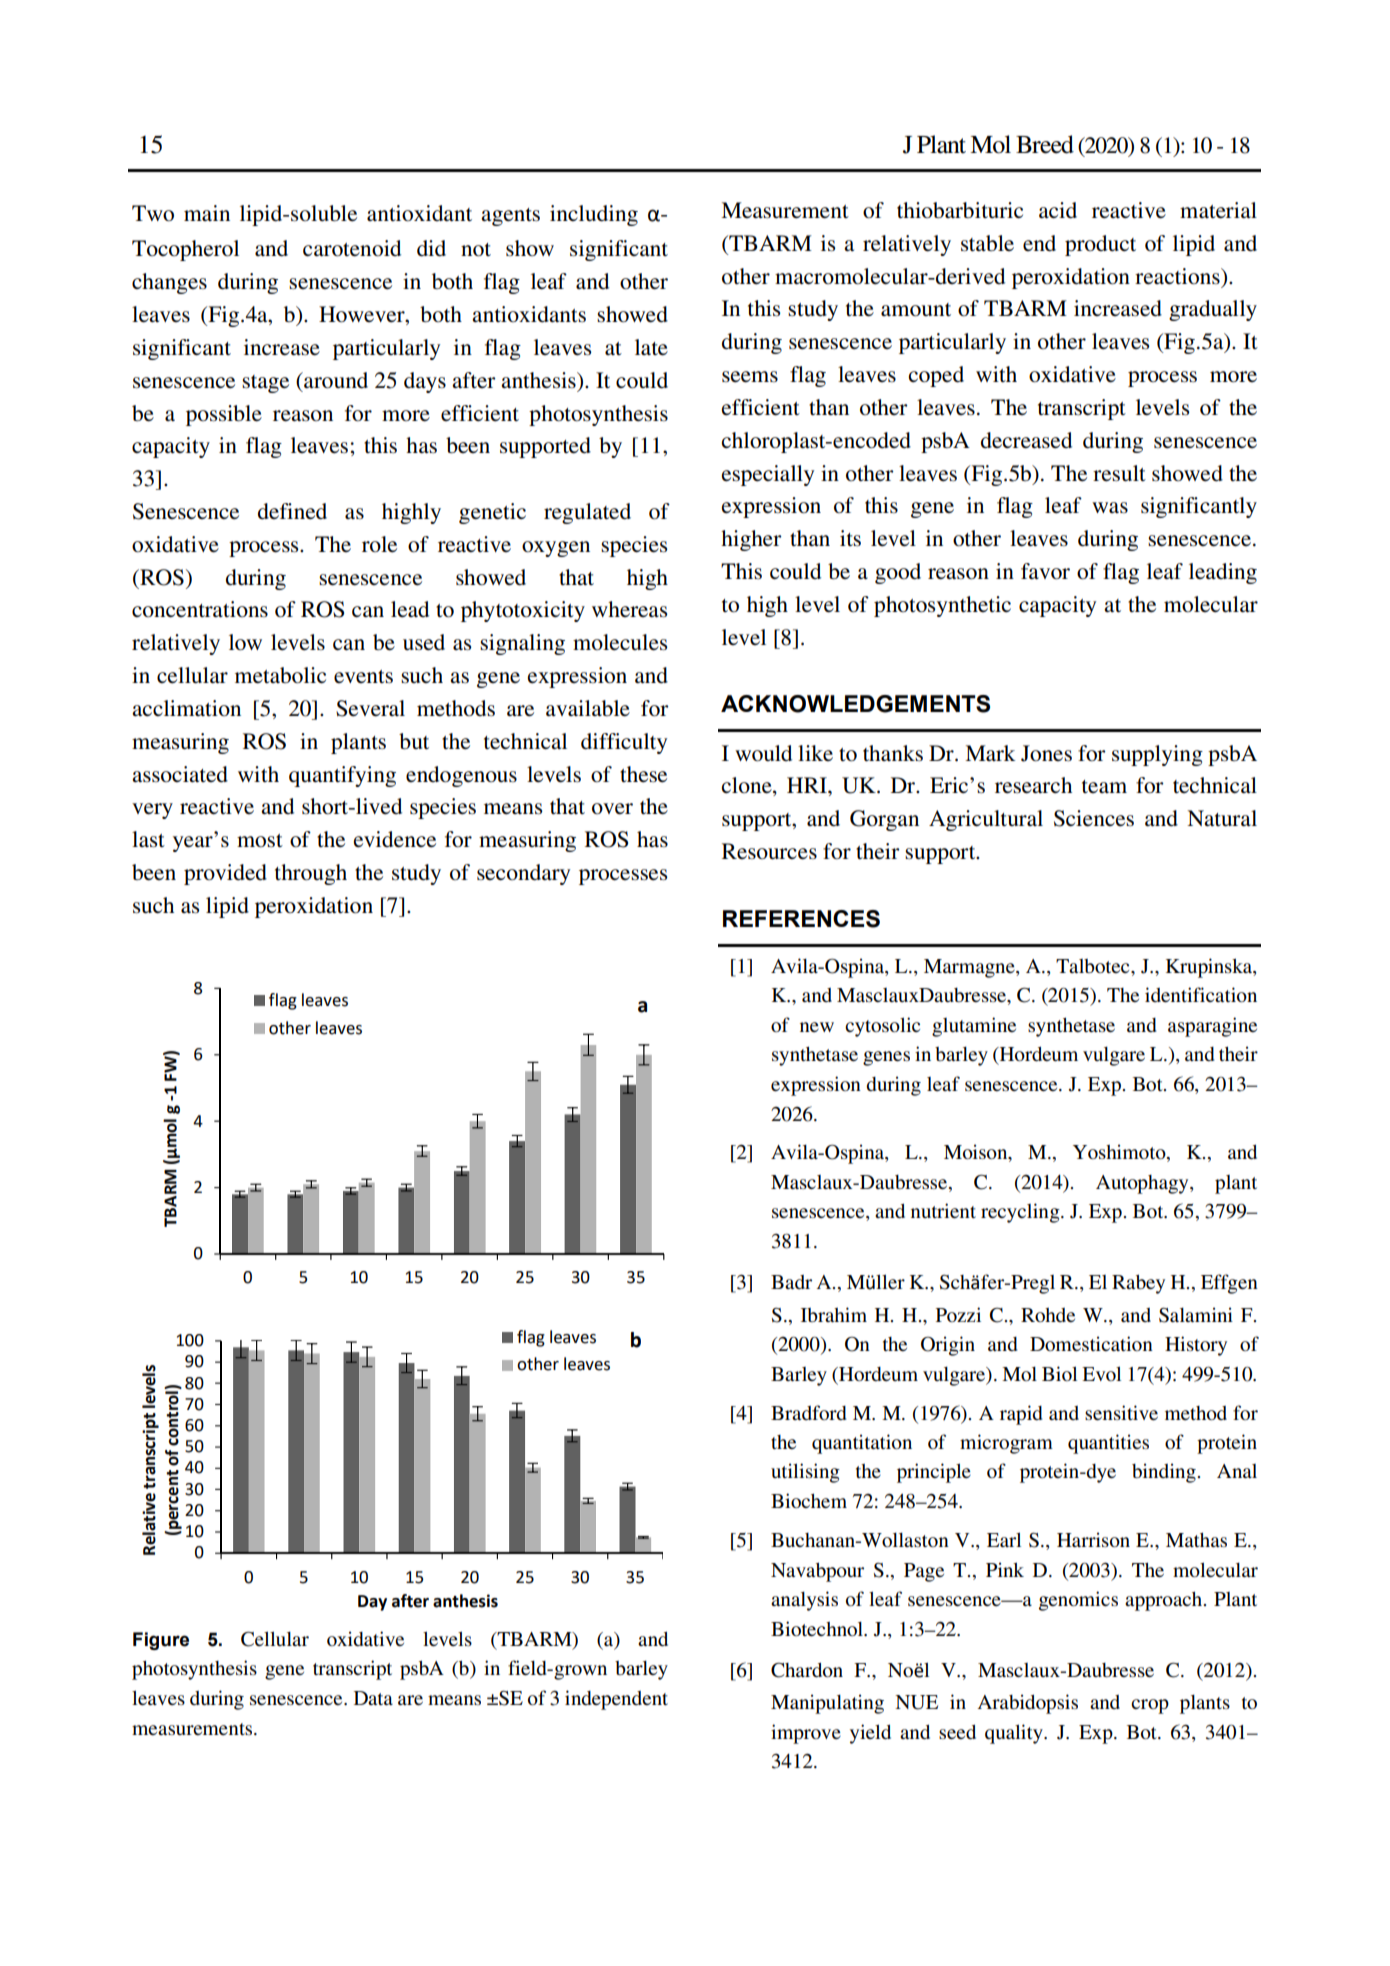  I want to click on Data, so click(373, 1698).
